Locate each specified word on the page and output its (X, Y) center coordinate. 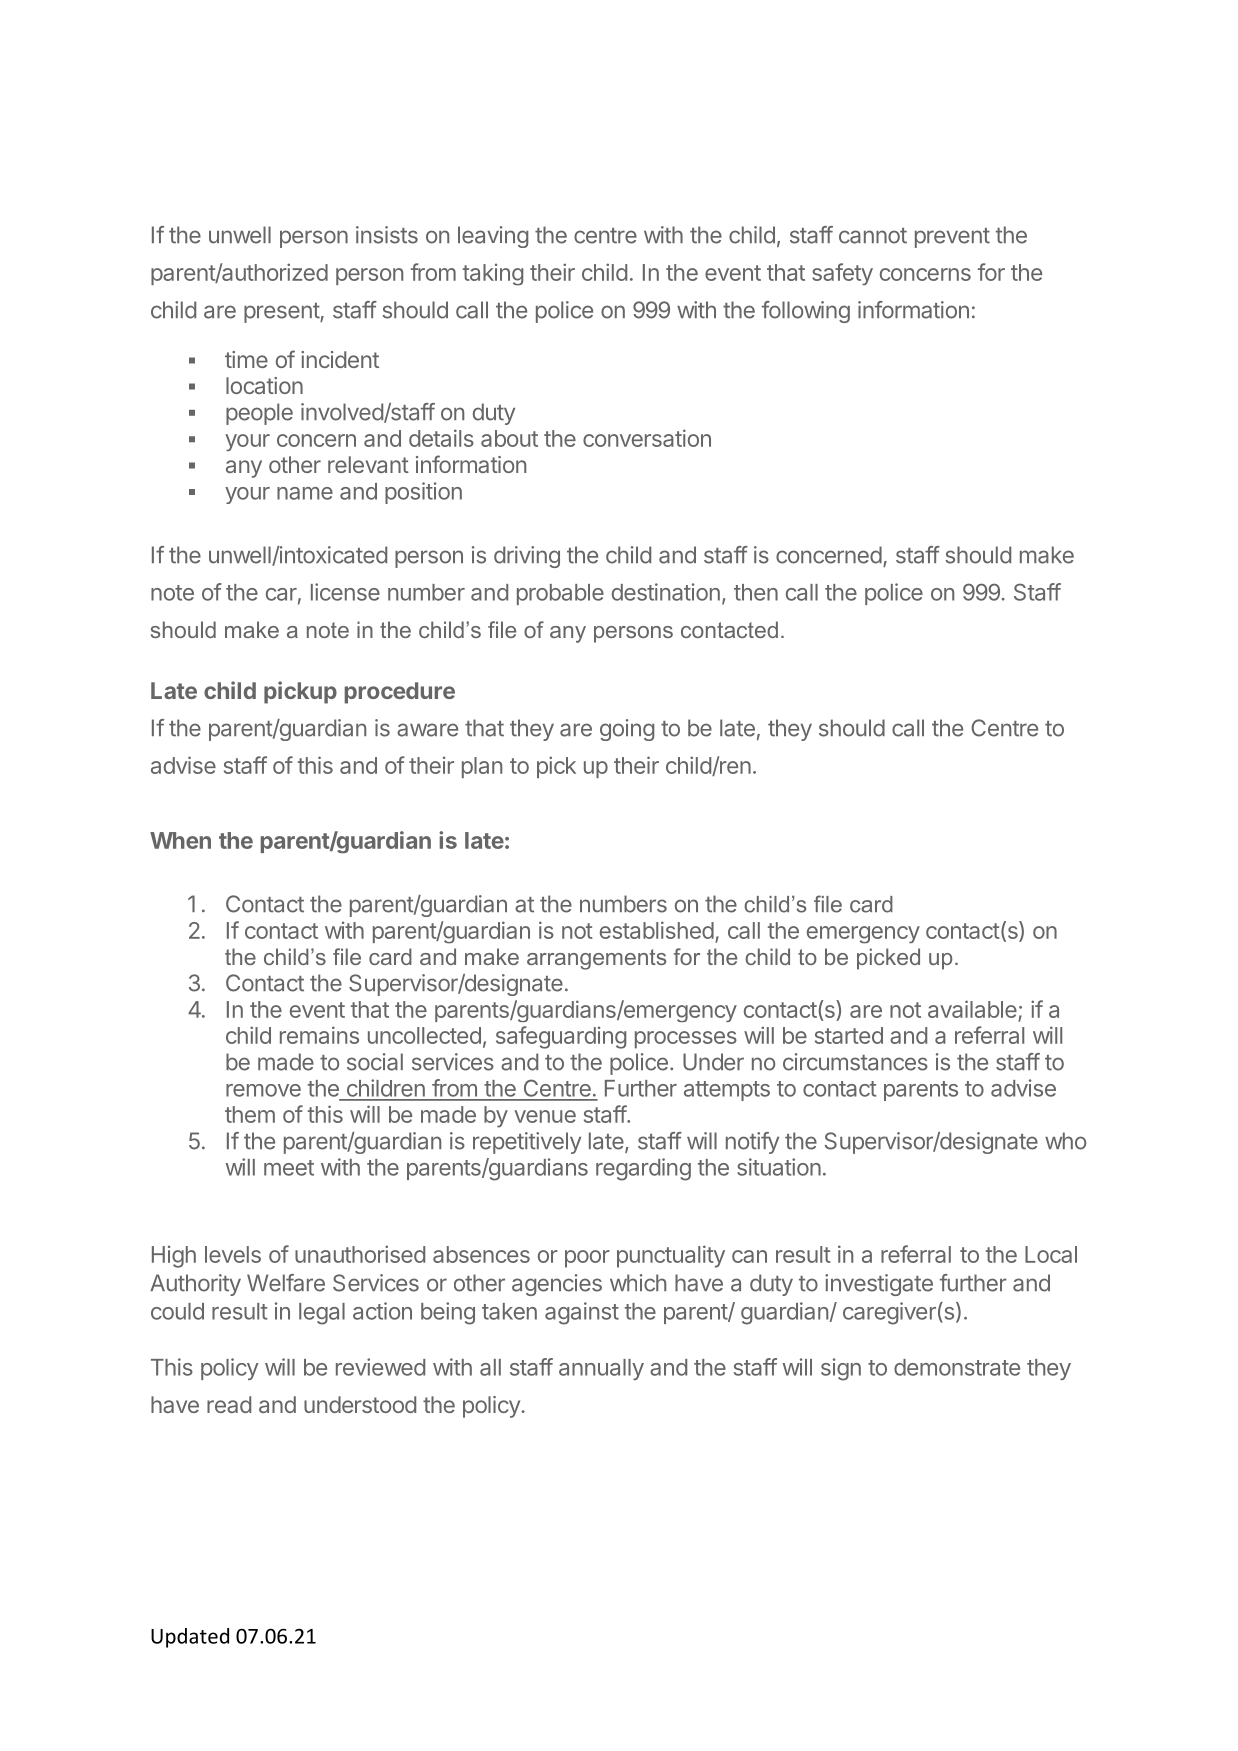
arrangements (596, 959)
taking (493, 274)
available (972, 1009)
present (282, 313)
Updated (190, 1638)
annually (601, 1369)
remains (319, 1035)
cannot (873, 236)
